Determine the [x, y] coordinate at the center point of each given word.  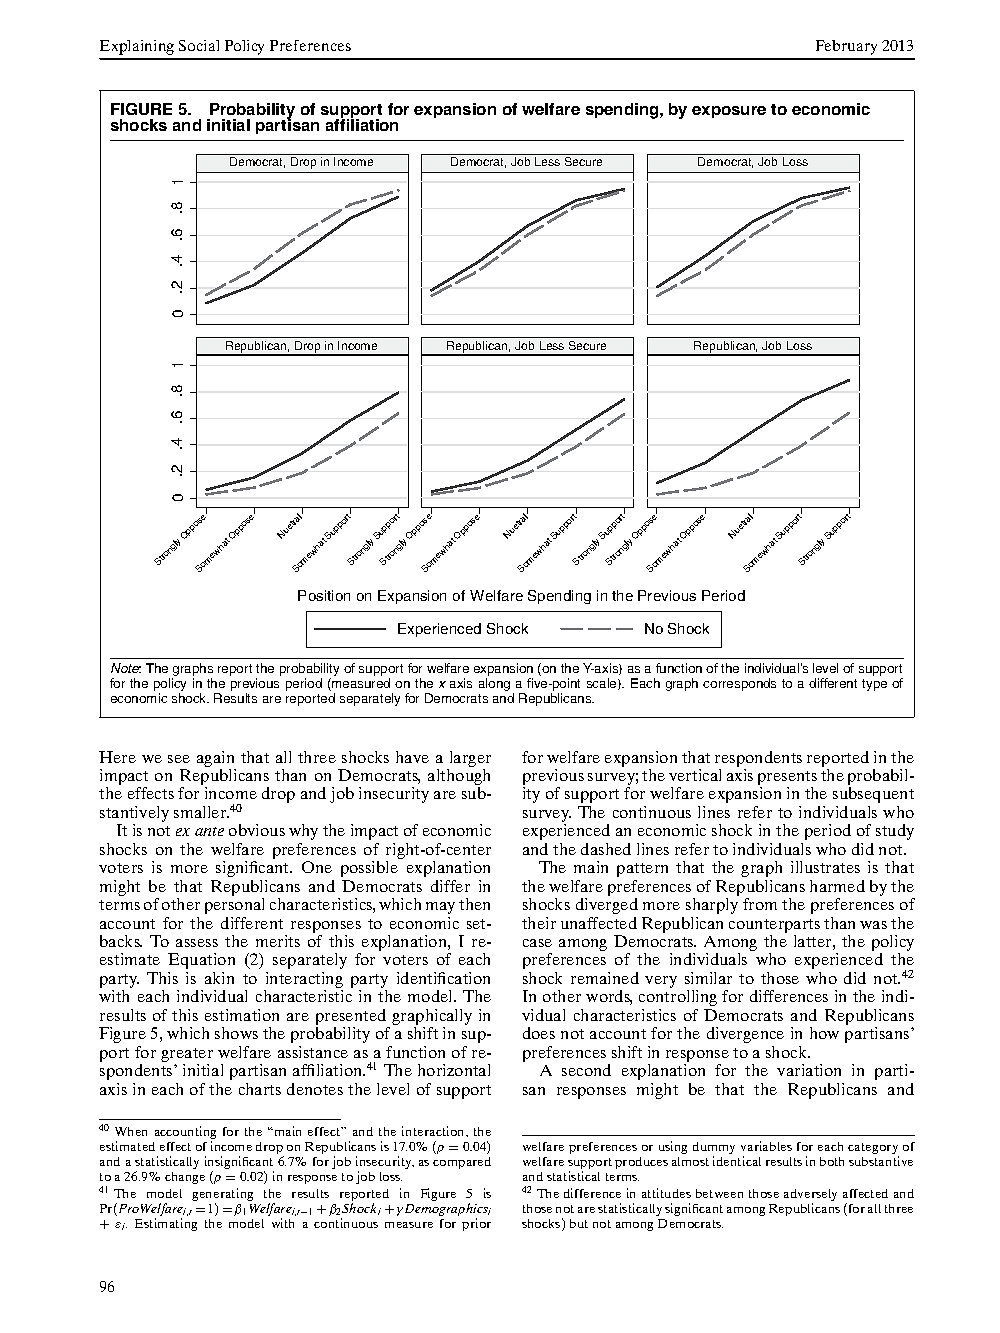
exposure [729, 112]
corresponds [739, 684]
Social [199, 45]
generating [222, 1196]
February [846, 47]
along [494, 684]
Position [324, 595]
